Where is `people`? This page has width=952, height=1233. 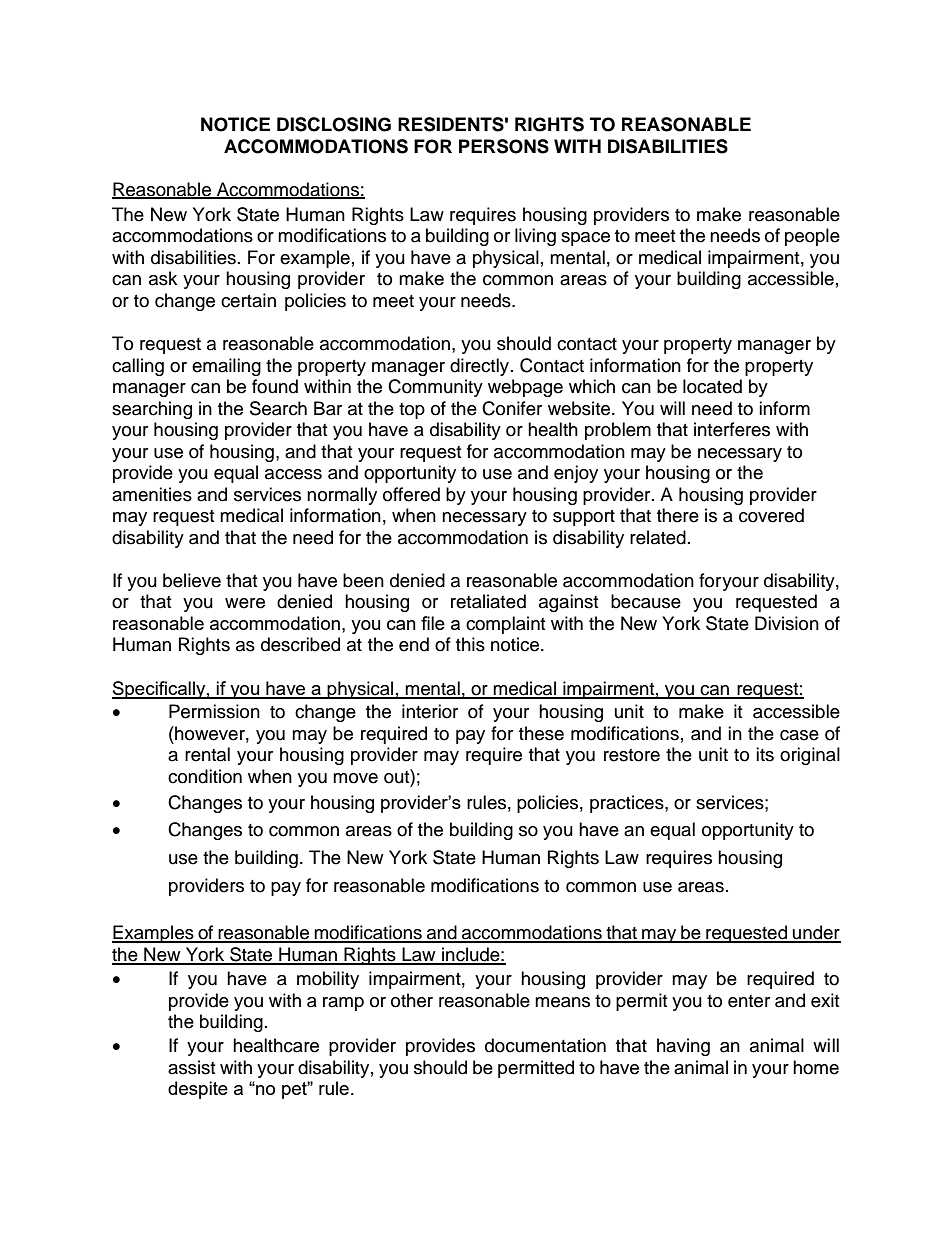
people is located at coordinates (812, 237).
